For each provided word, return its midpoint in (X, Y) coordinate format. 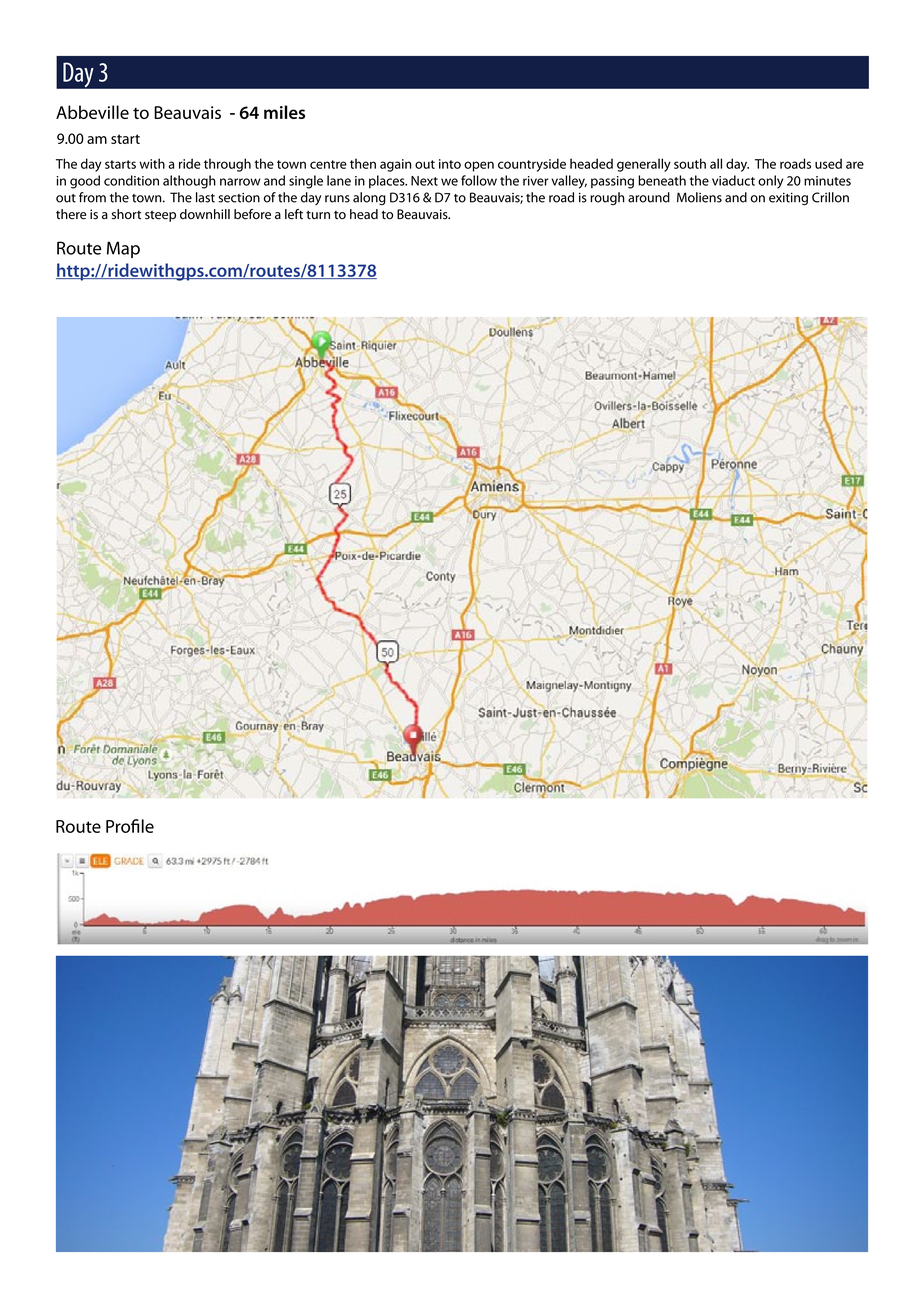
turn (318, 214)
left (294, 214)
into (450, 164)
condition (131, 180)
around (649, 197)
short (126, 214)
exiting (788, 199)
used (828, 163)
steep (160, 216)
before (252, 214)
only (770, 182)
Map (123, 249)
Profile (130, 826)
